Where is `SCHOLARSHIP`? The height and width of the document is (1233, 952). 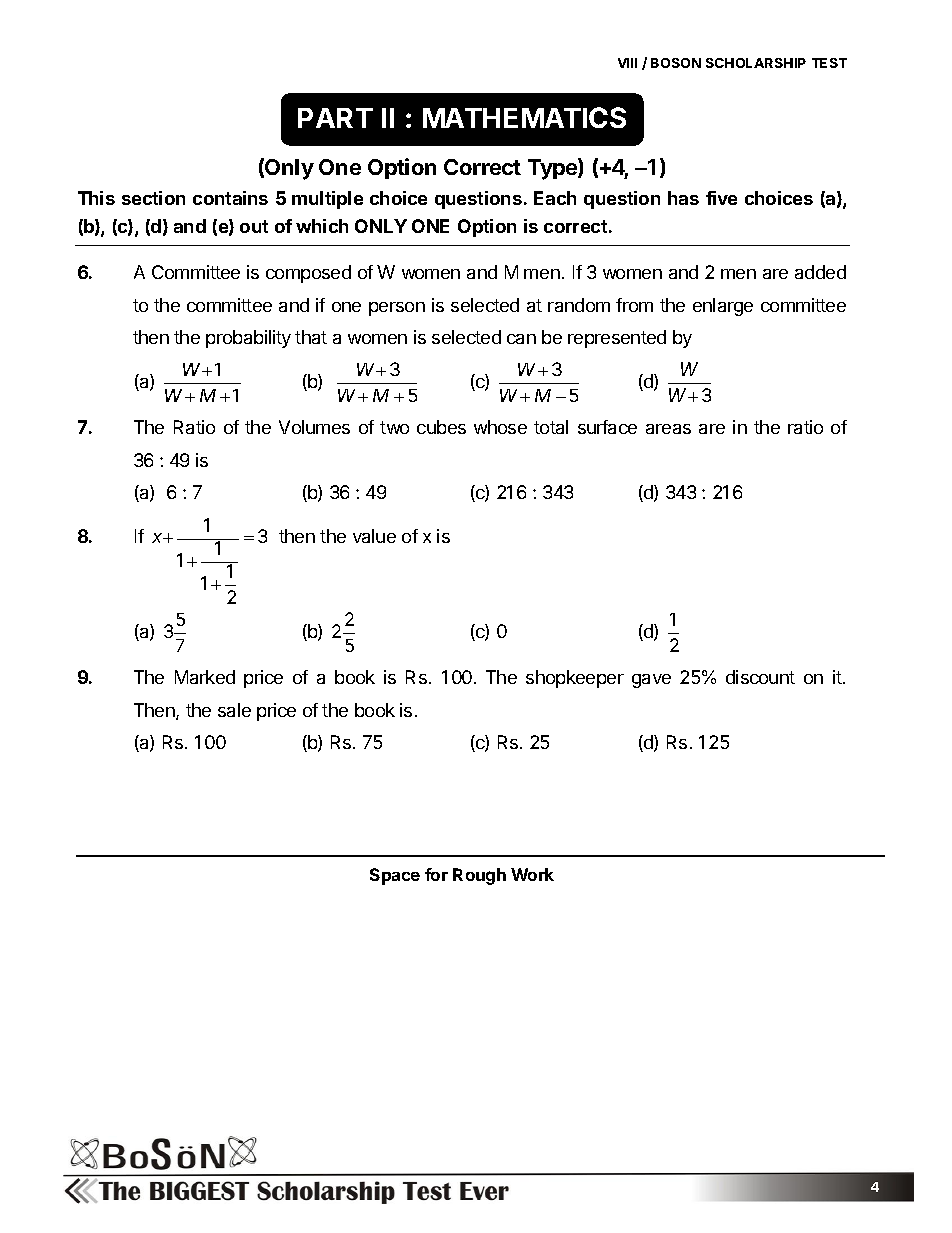
SCHOLARSHIP is located at coordinates (756, 63).
